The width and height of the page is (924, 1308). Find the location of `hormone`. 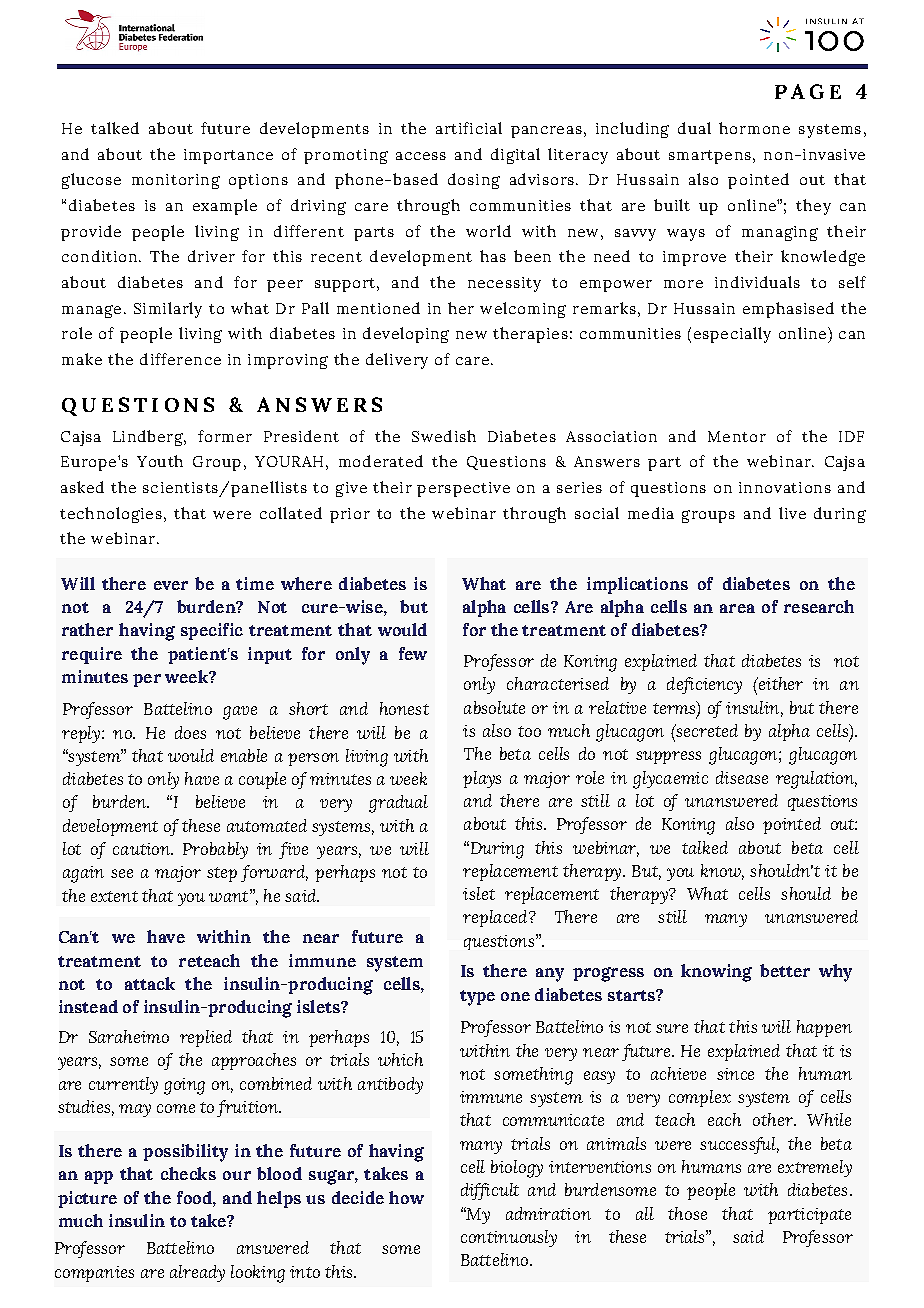

hormone is located at coordinates (754, 128).
